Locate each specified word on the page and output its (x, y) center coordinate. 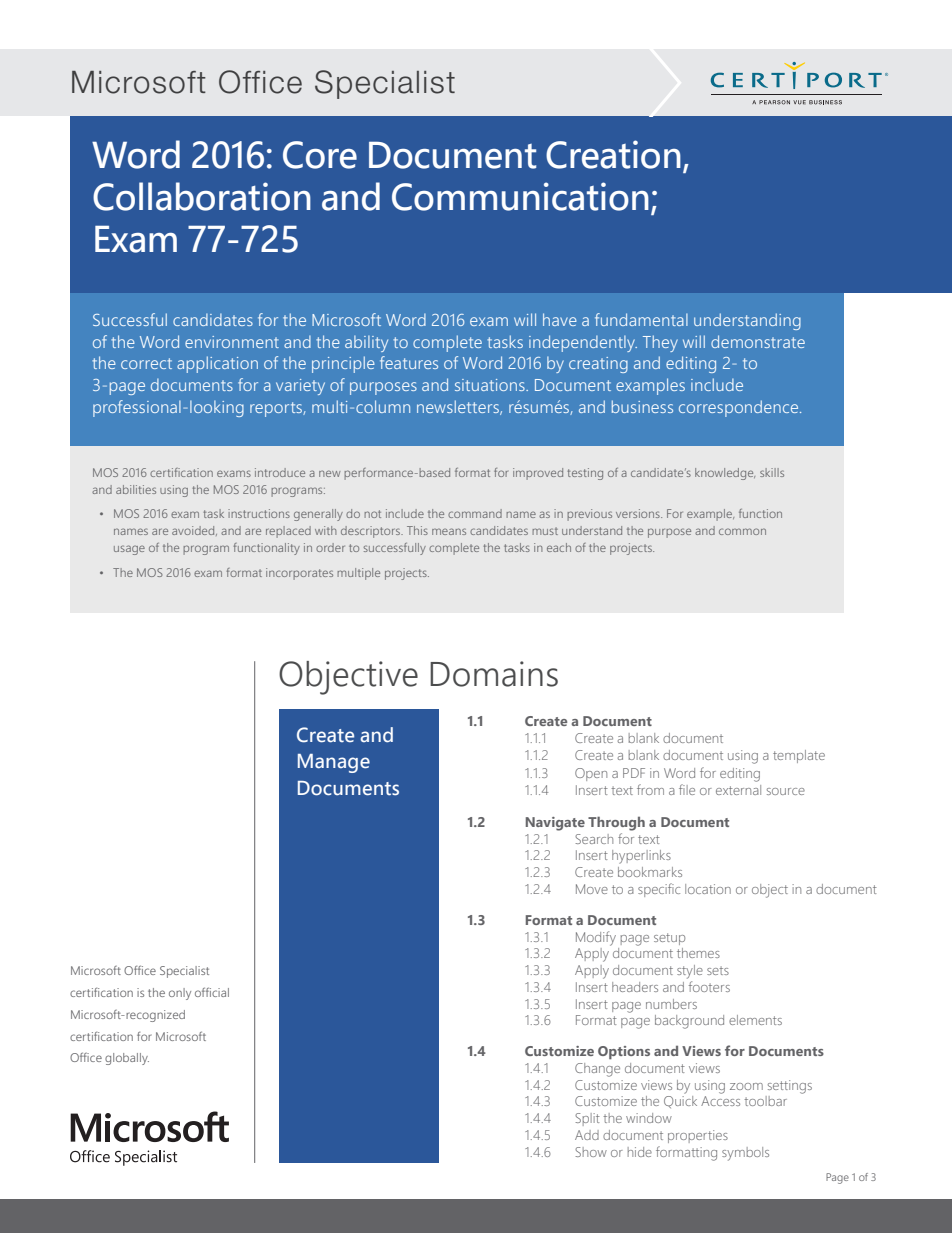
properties (698, 1136)
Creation (613, 154)
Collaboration (202, 196)
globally (127, 1059)
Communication (520, 196)
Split (587, 1119)
